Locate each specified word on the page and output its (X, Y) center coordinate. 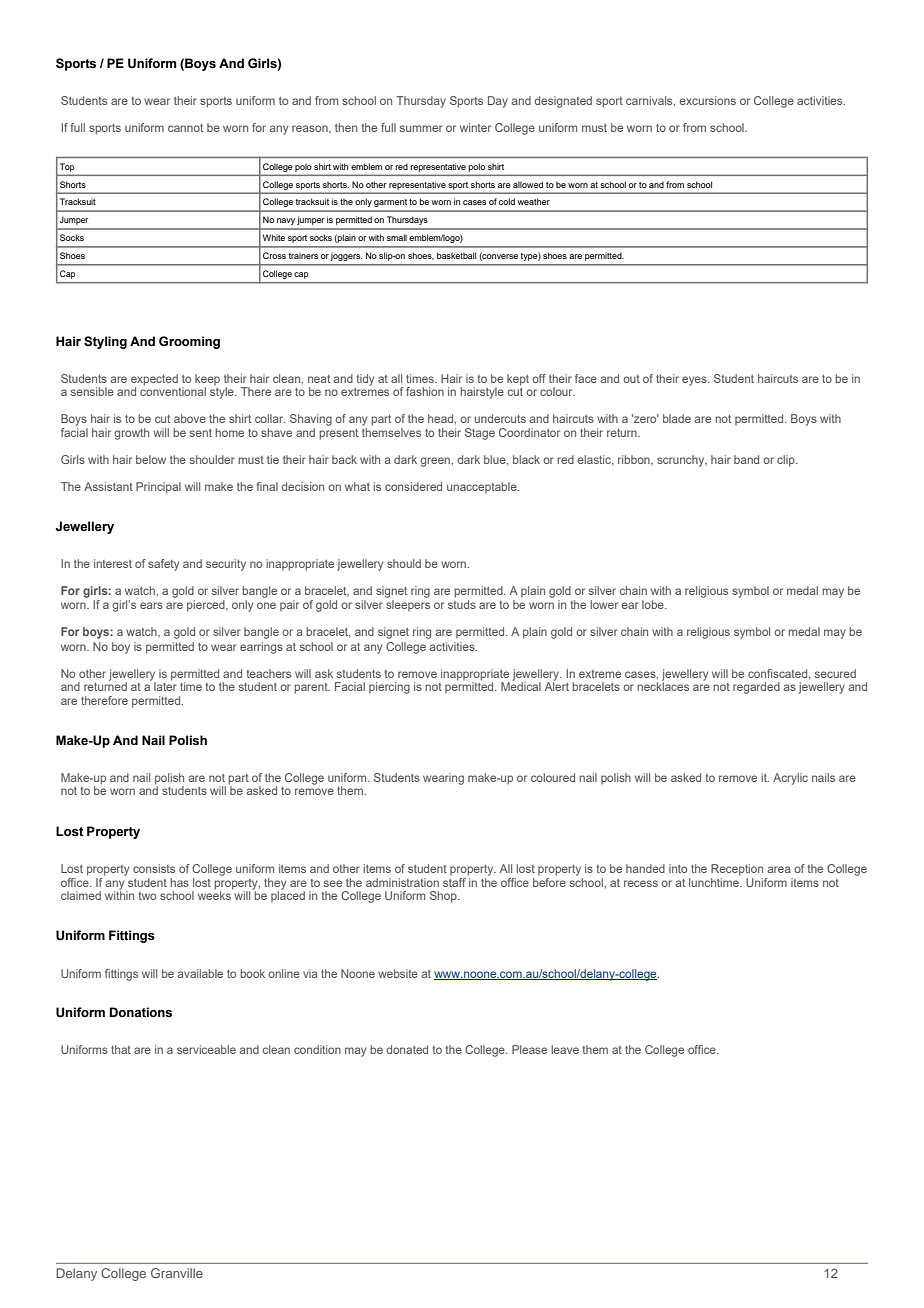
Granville (177, 1273)
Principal (158, 488)
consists (154, 868)
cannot (185, 128)
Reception (737, 870)
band (746, 459)
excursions (707, 100)
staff (454, 882)
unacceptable (483, 487)
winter (475, 127)
